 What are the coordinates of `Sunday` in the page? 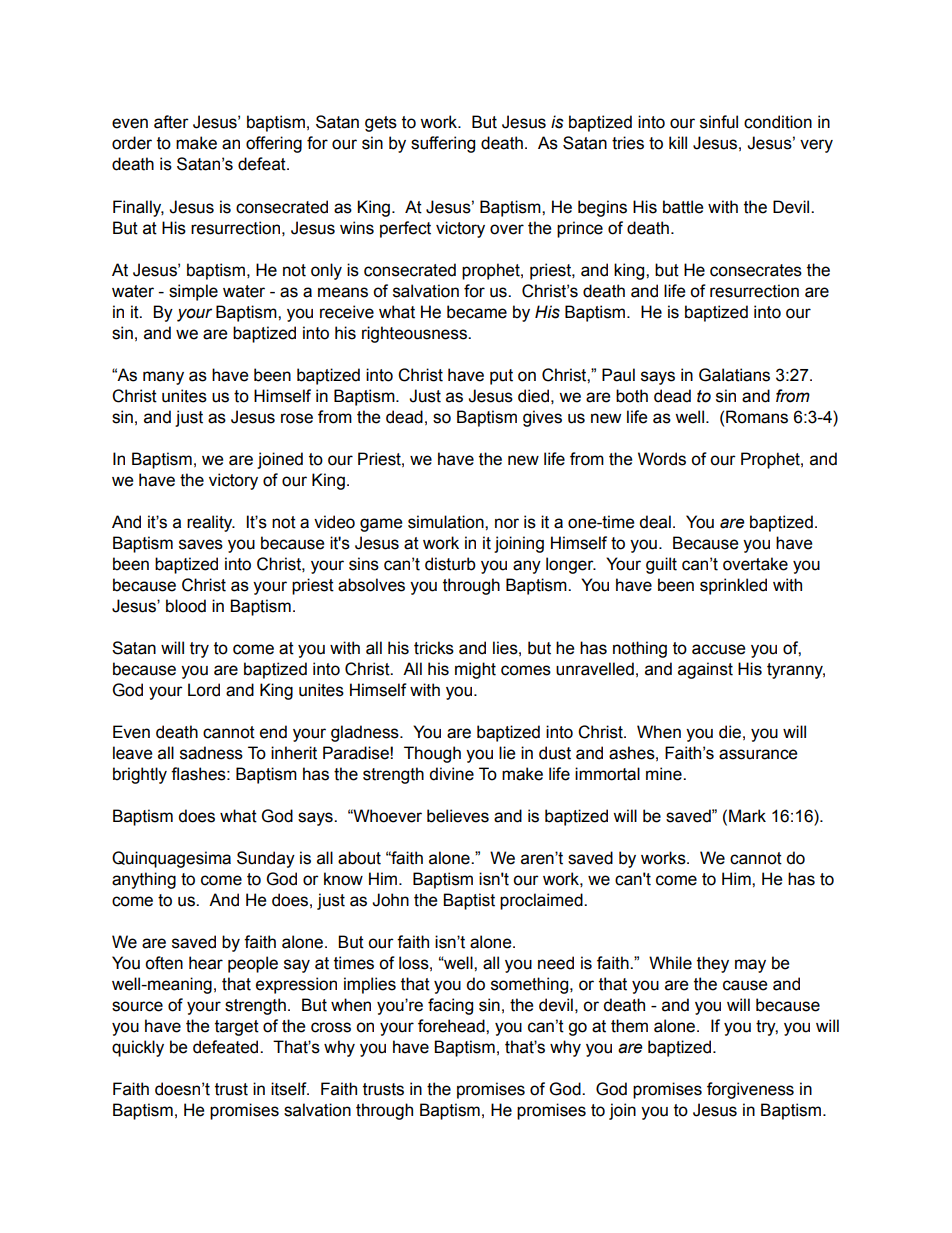 It's located at (266, 859).
